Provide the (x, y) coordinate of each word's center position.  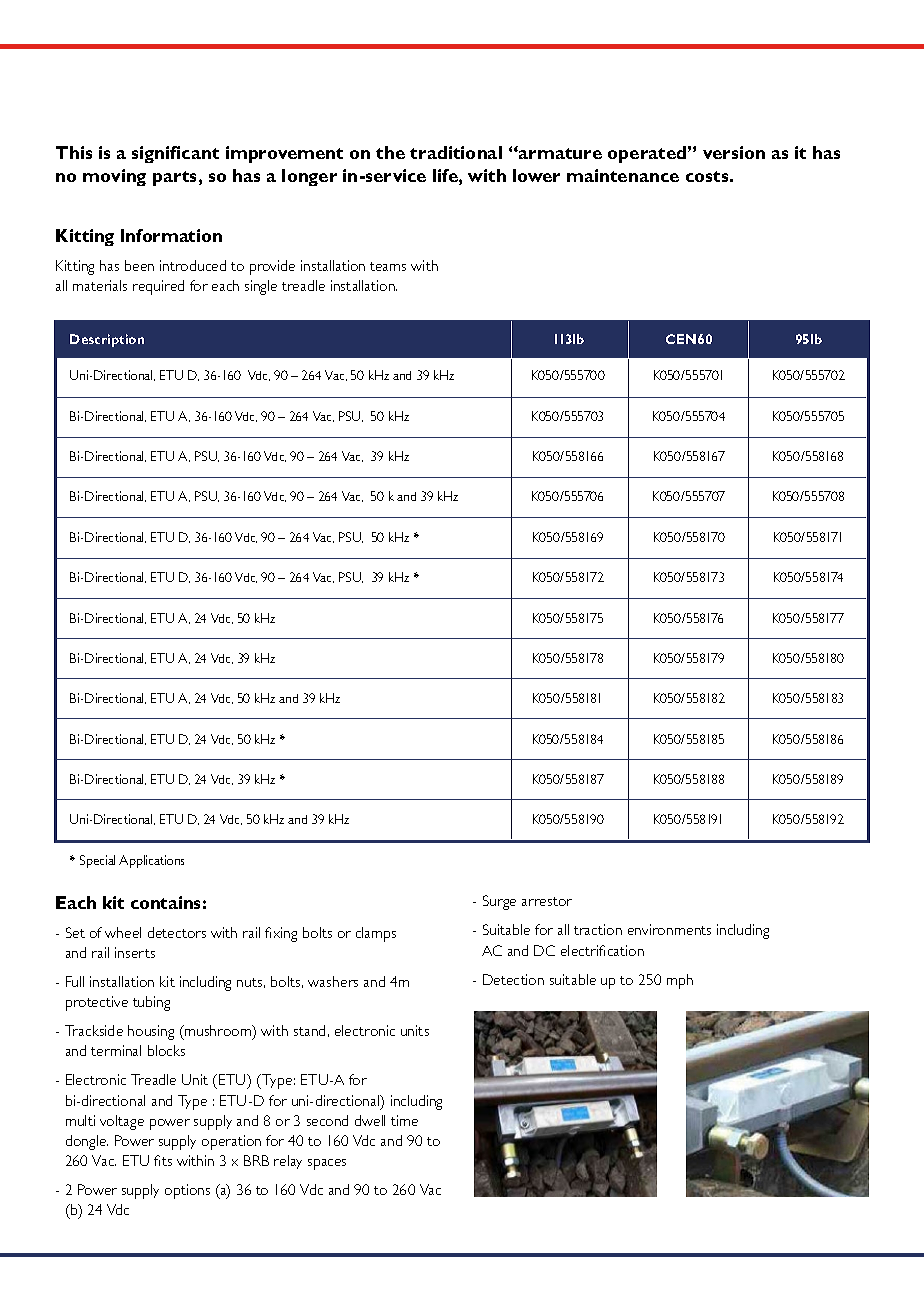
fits (163, 1160)
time (404, 1120)
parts (176, 178)
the (390, 152)
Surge (499, 902)
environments (669, 929)
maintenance (623, 175)
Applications (151, 861)
